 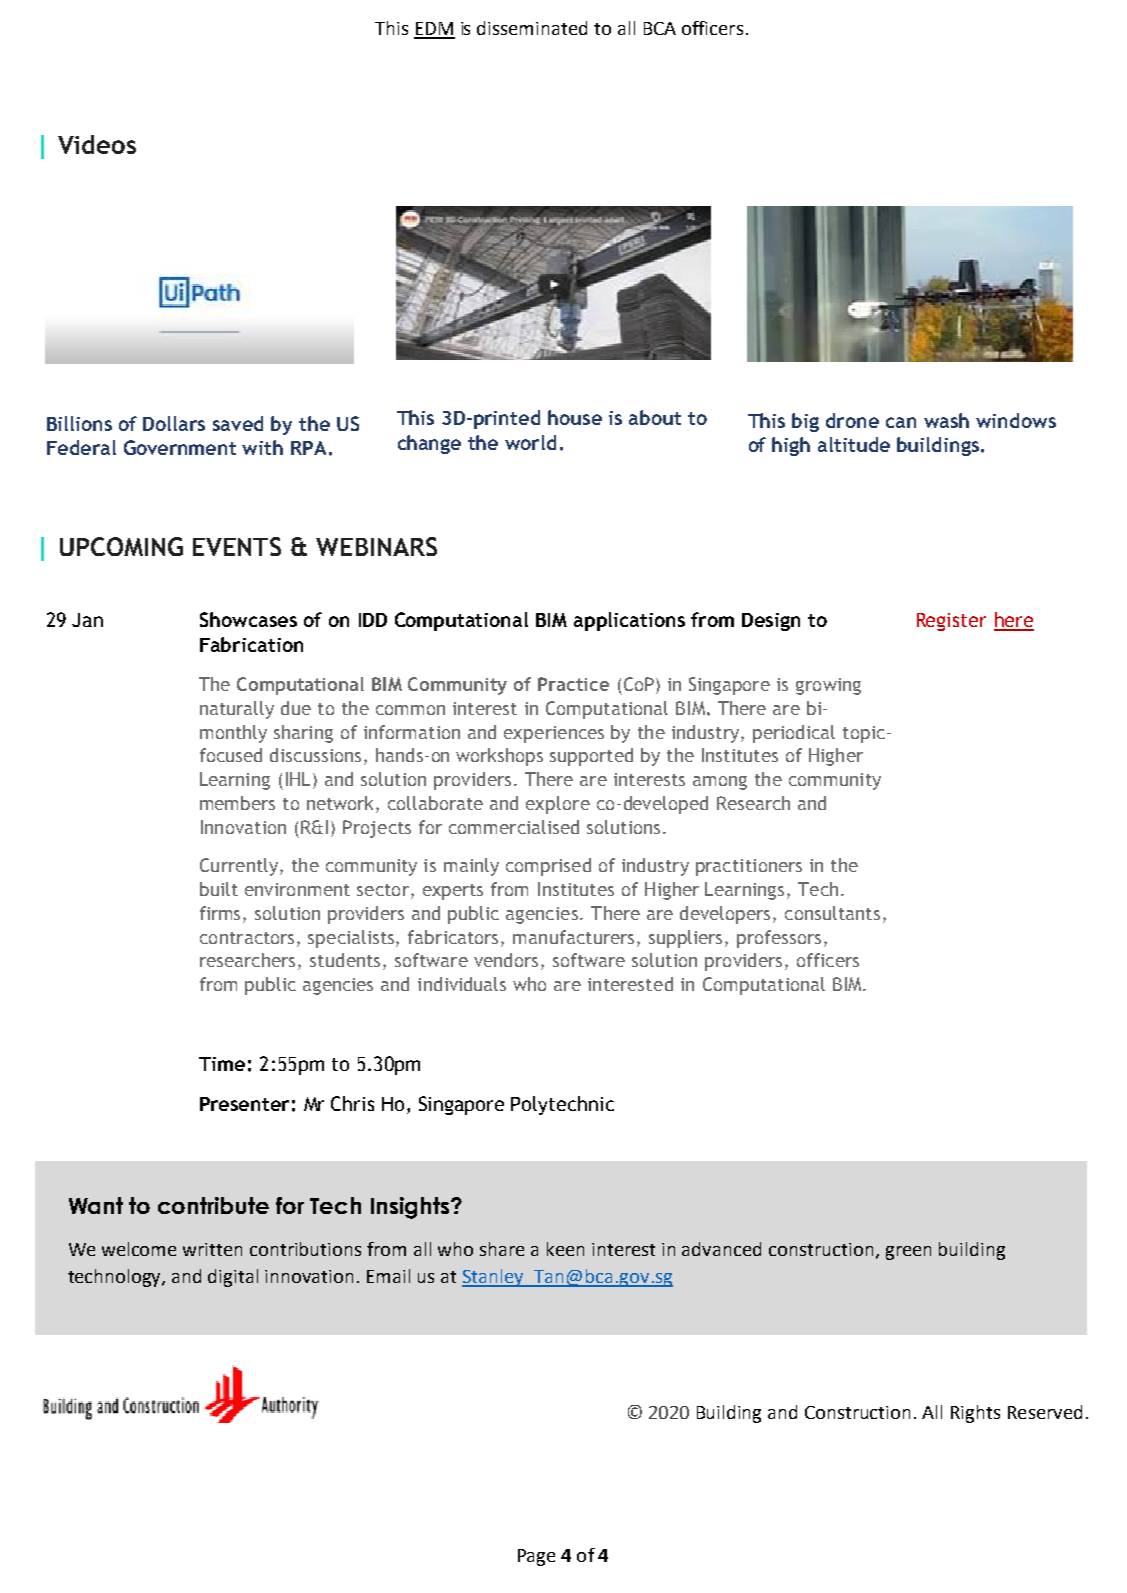 What do you see at coordinates (908, 1253) in the screenshot?
I see `green` at bounding box center [908, 1253].
